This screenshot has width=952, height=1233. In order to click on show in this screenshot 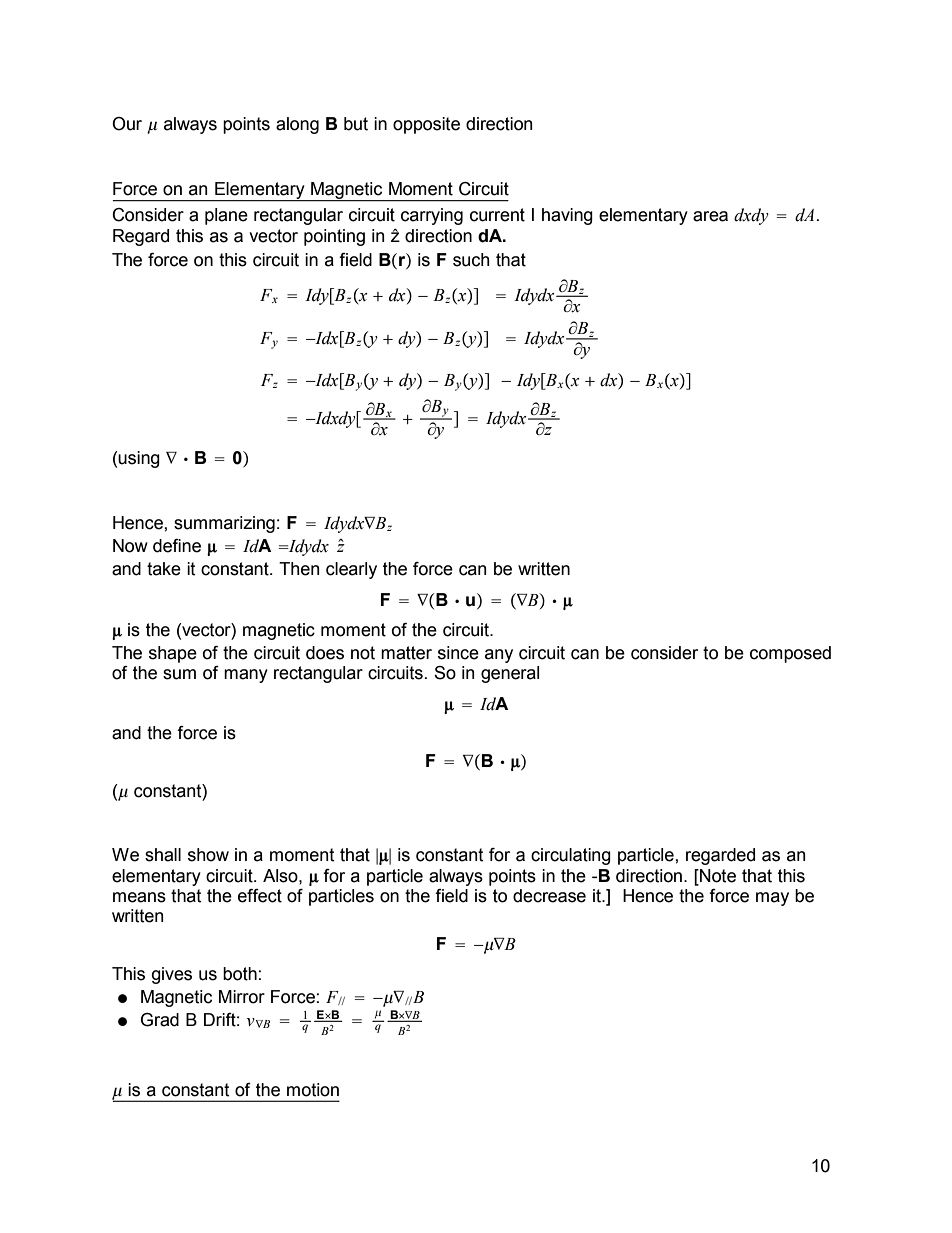, I will do `click(208, 855)`.
